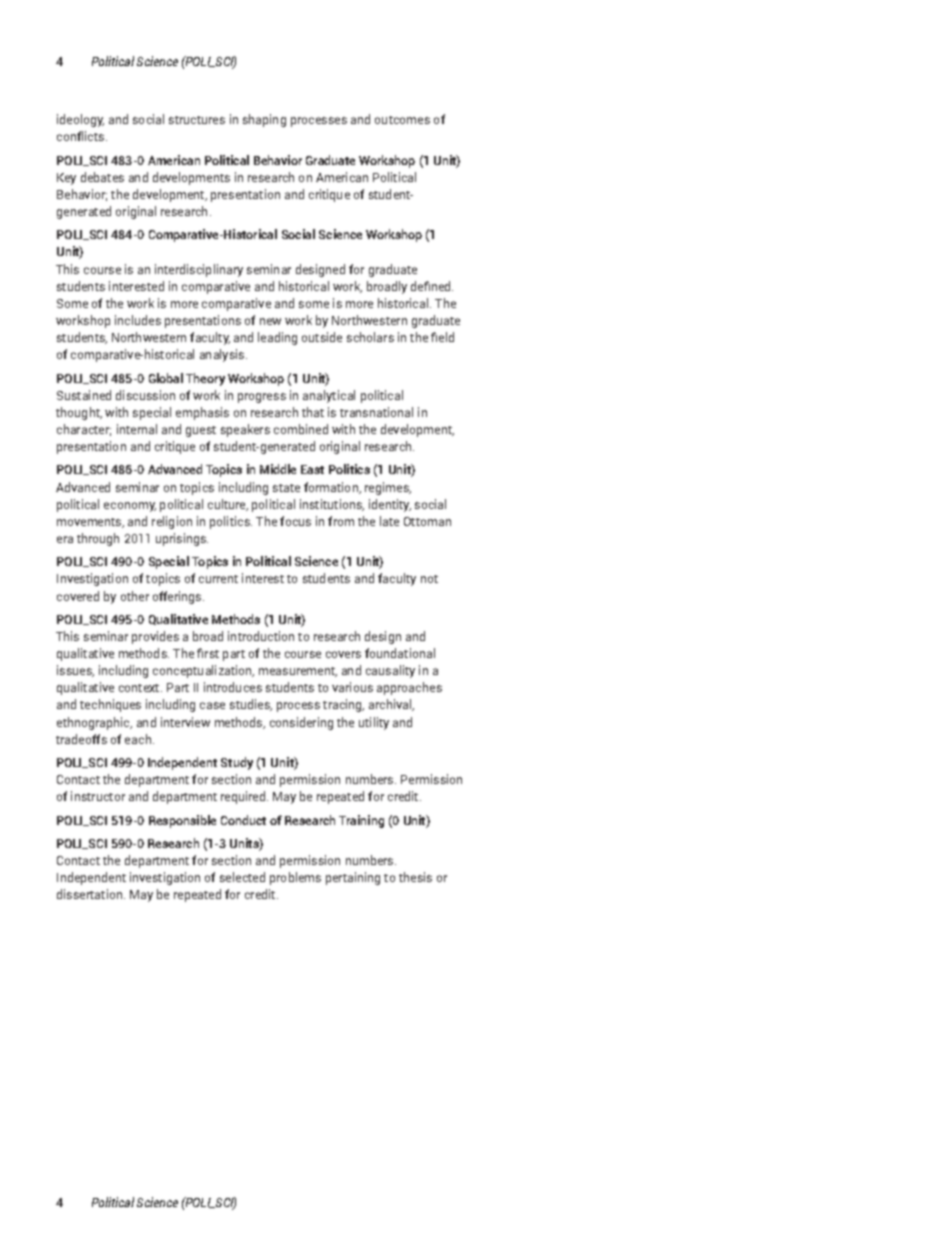 Image resolution: width=952 pixels, height=1233 pixels. Describe the element at coordinates (264, 120) in the screenshot. I see `shaping` at that location.
